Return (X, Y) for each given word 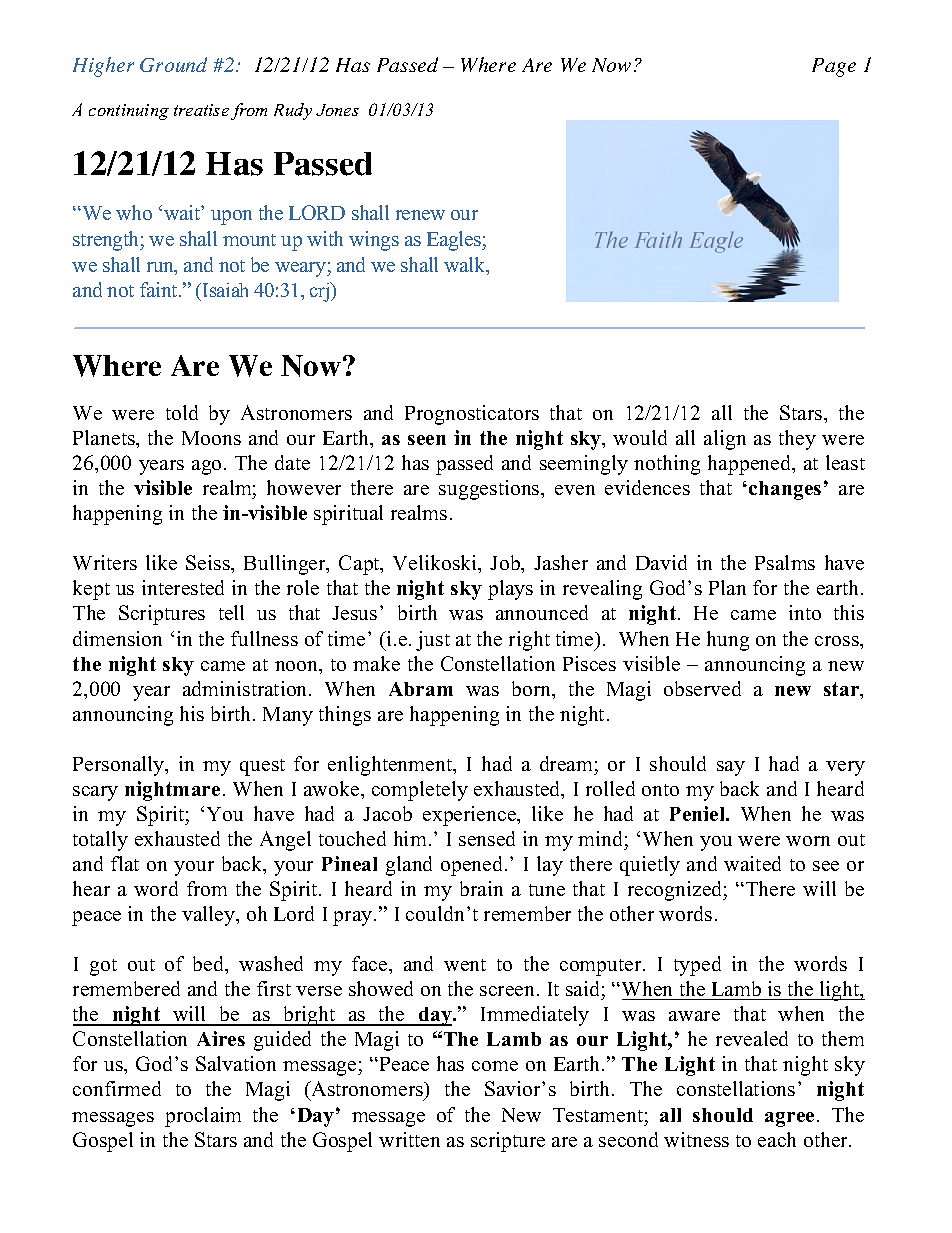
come (495, 1066)
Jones (337, 110)
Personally (120, 766)
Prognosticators (472, 415)
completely (420, 791)
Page (834, 67)
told (182, 412)
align (725, 440)
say (731, 768)
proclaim (203, 1117)
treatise (201, 110)
